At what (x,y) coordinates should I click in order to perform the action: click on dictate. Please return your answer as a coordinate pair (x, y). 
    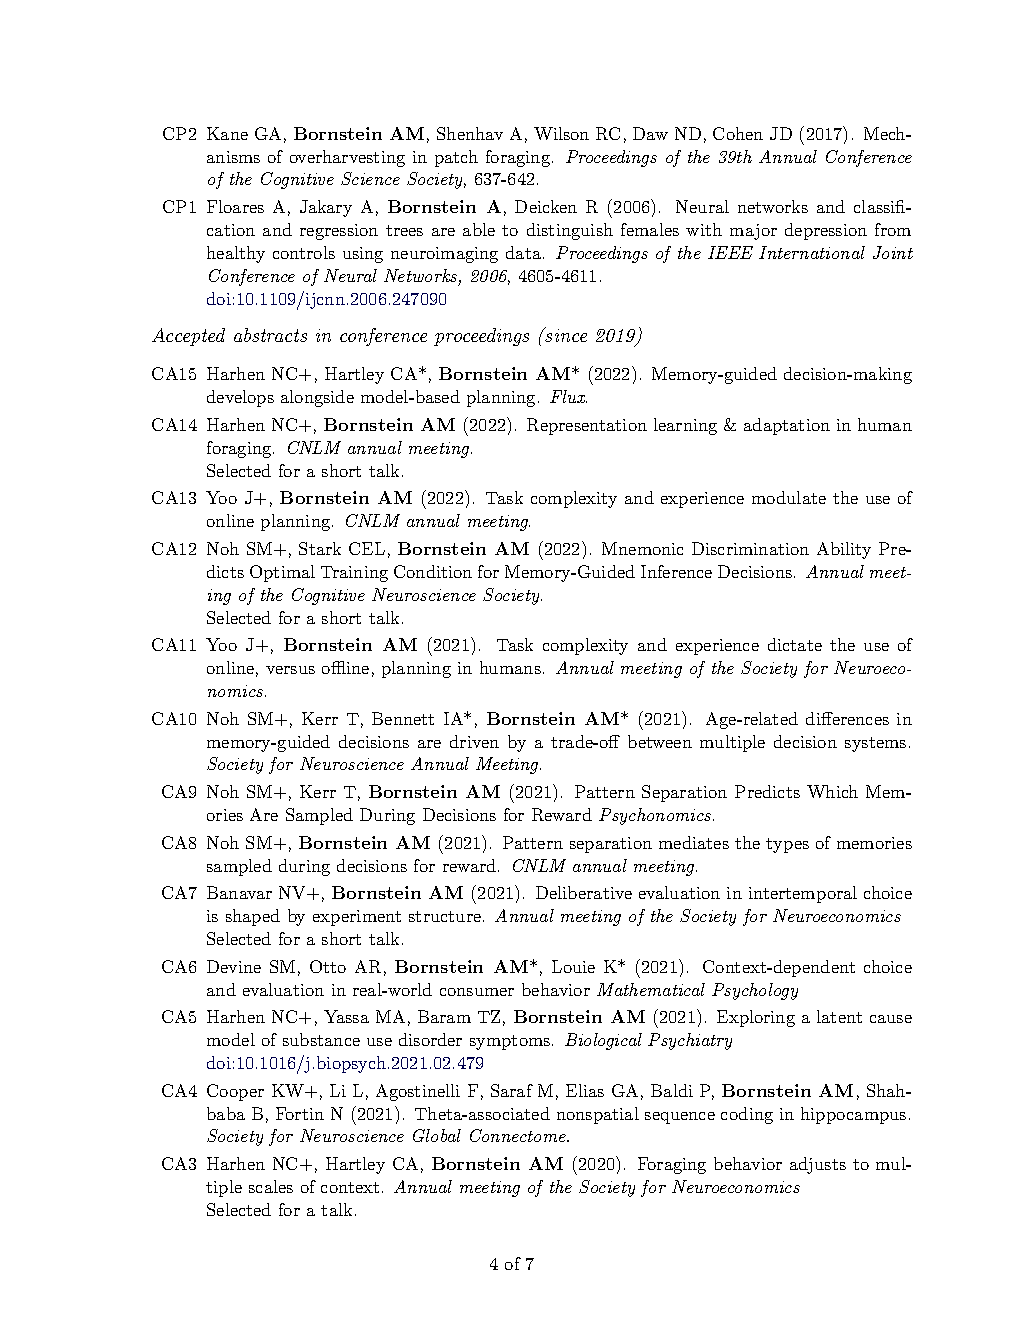
    Looking at the image, I should click on (795, 644).
